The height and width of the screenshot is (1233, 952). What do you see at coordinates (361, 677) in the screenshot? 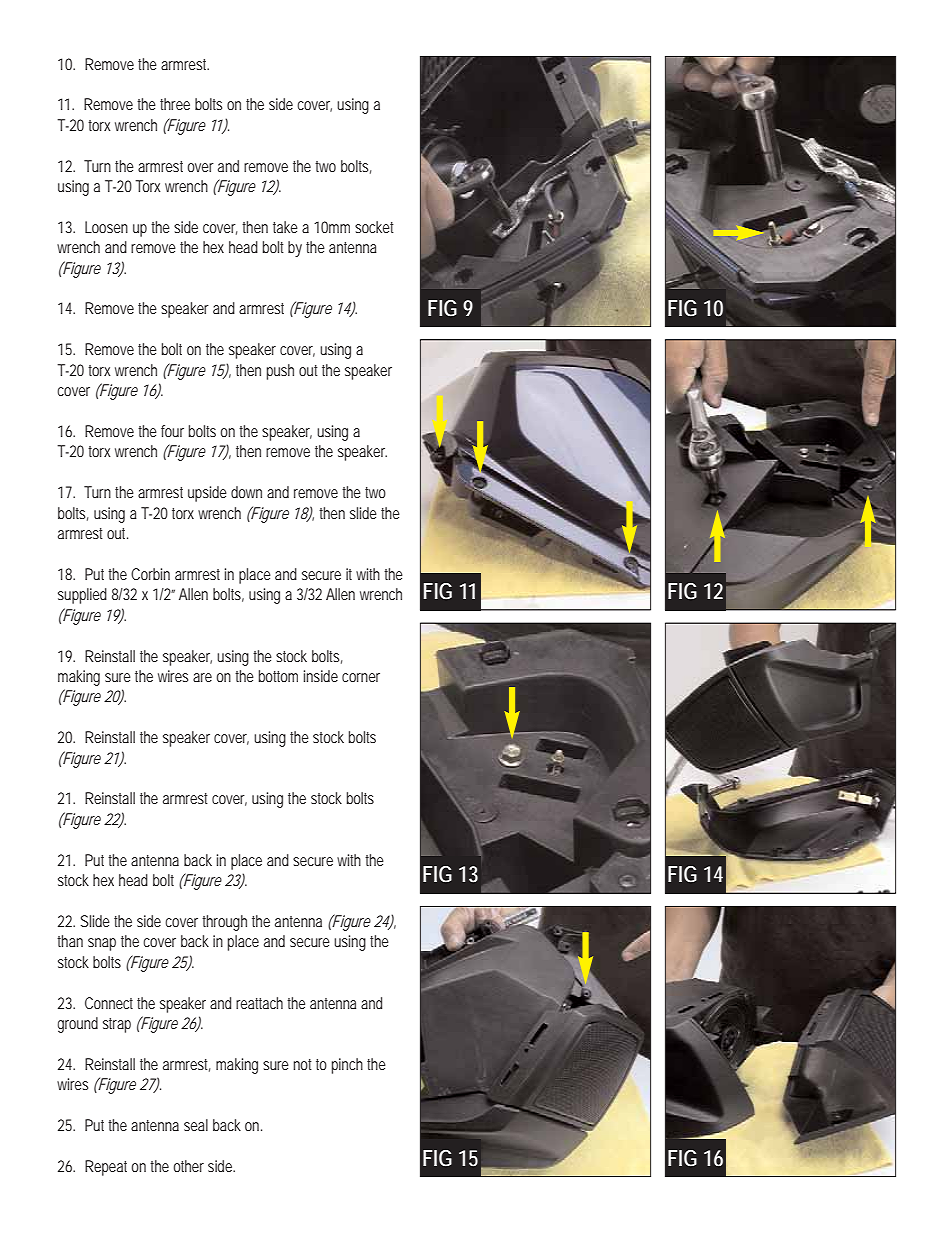
I see `corner` at bounding box center [361, 677].
